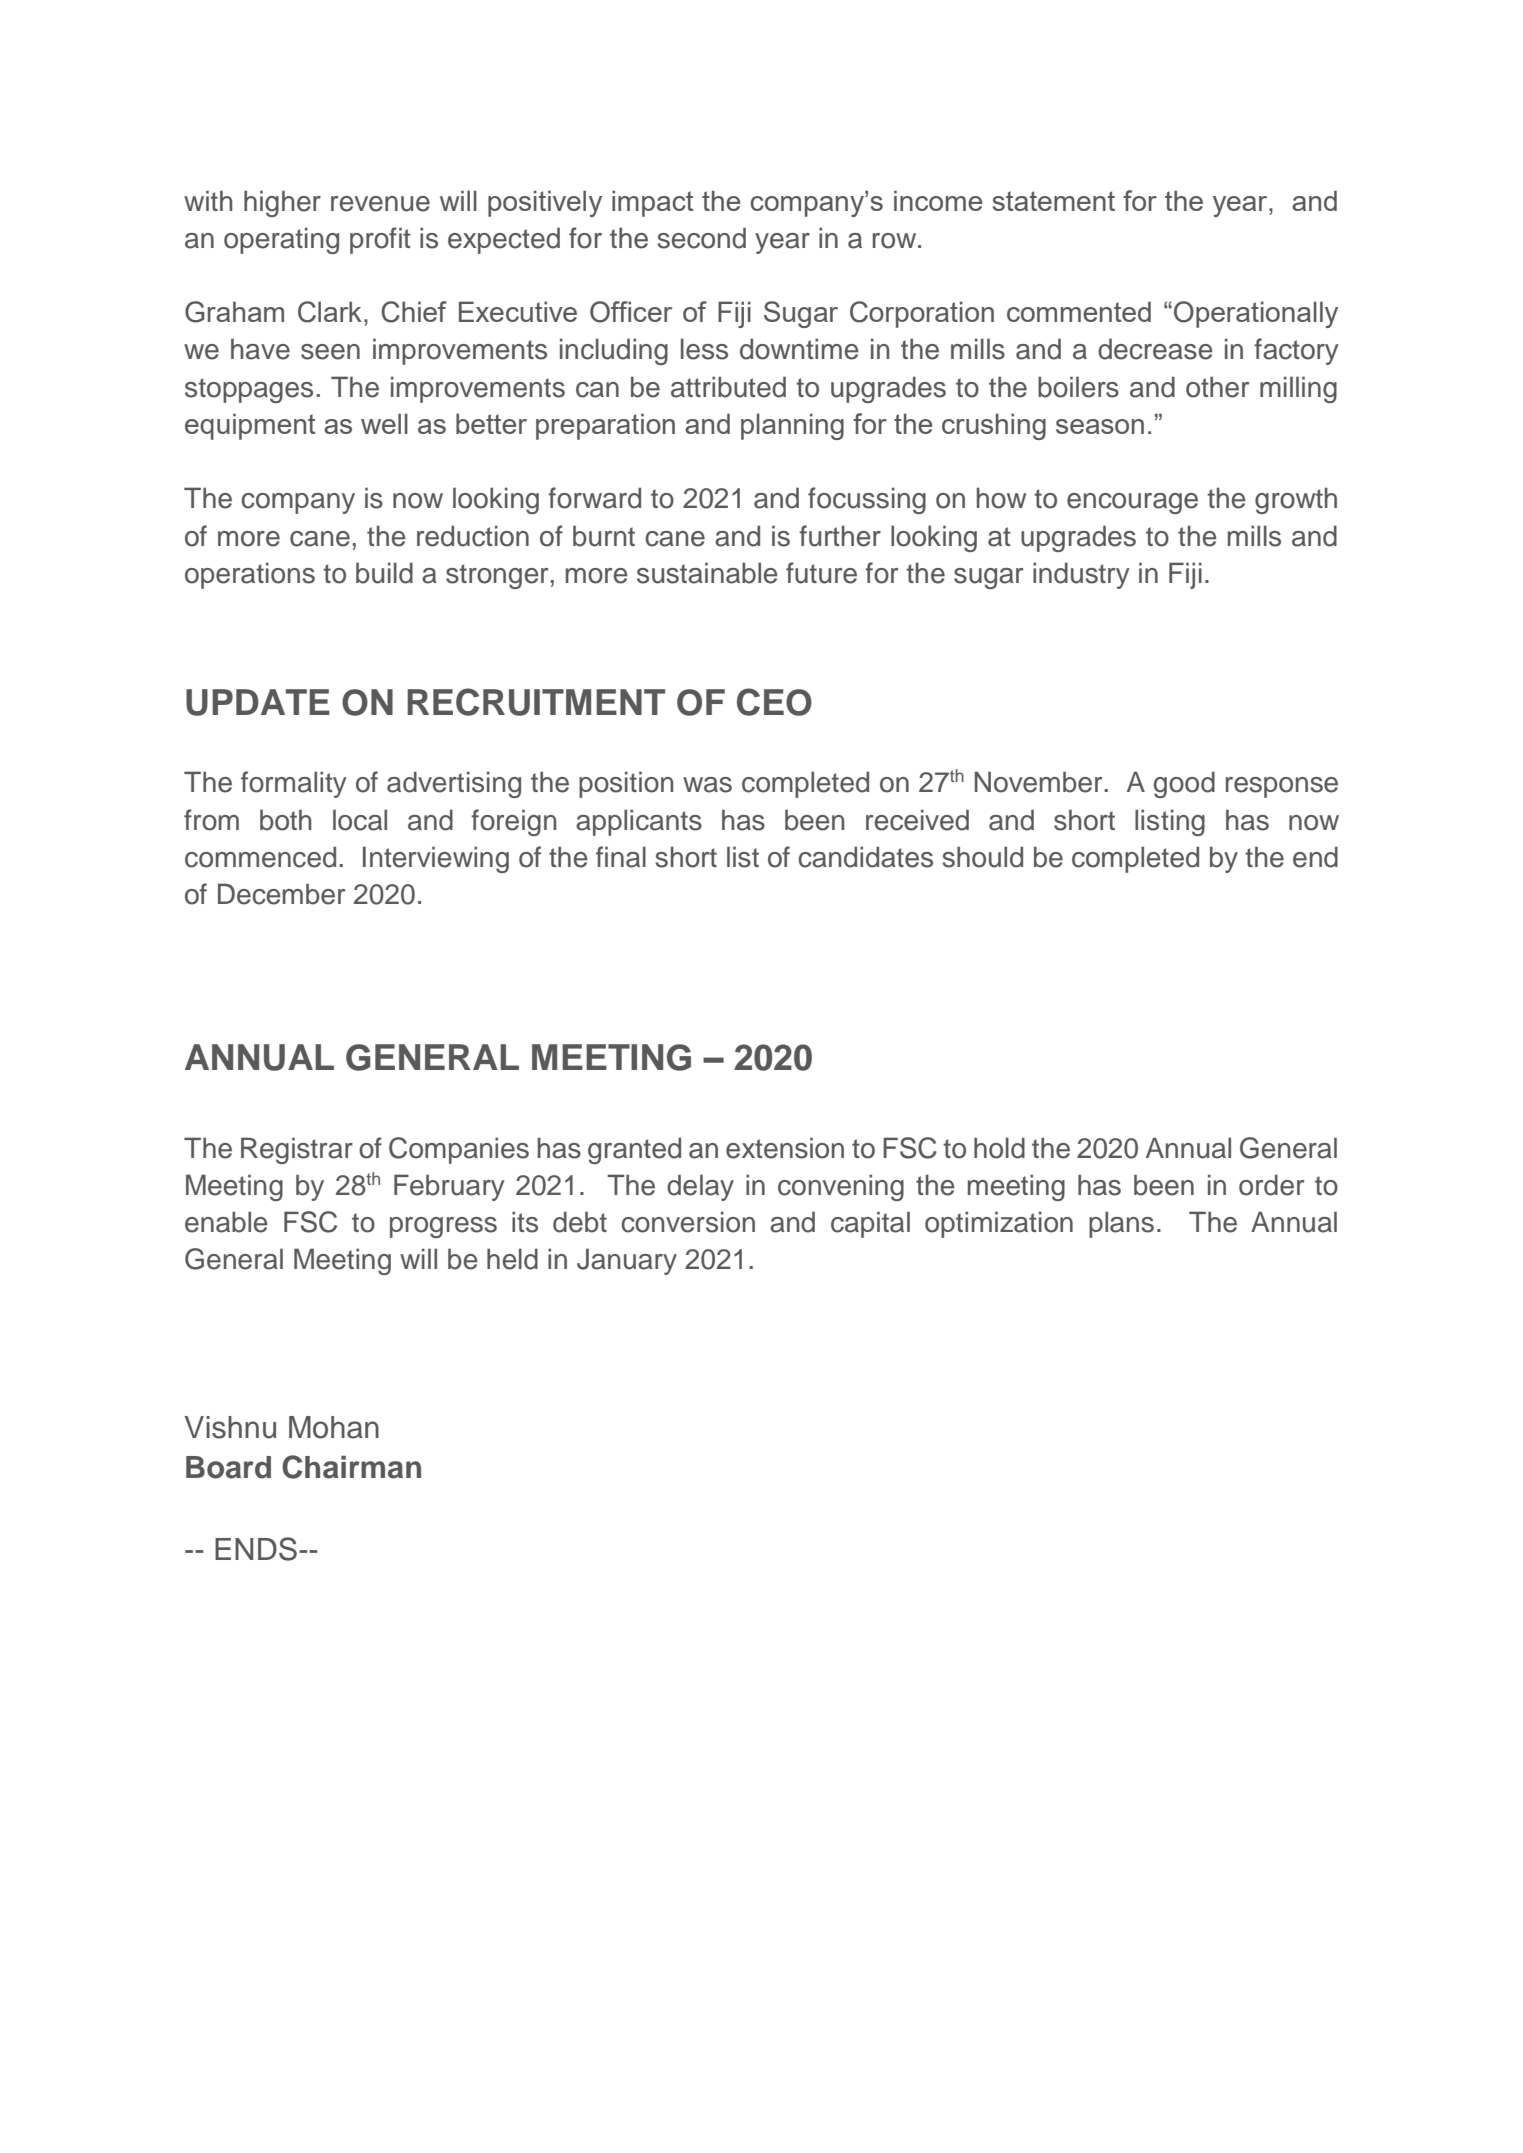  I want to click on Mohan, so click(334, 1427).
